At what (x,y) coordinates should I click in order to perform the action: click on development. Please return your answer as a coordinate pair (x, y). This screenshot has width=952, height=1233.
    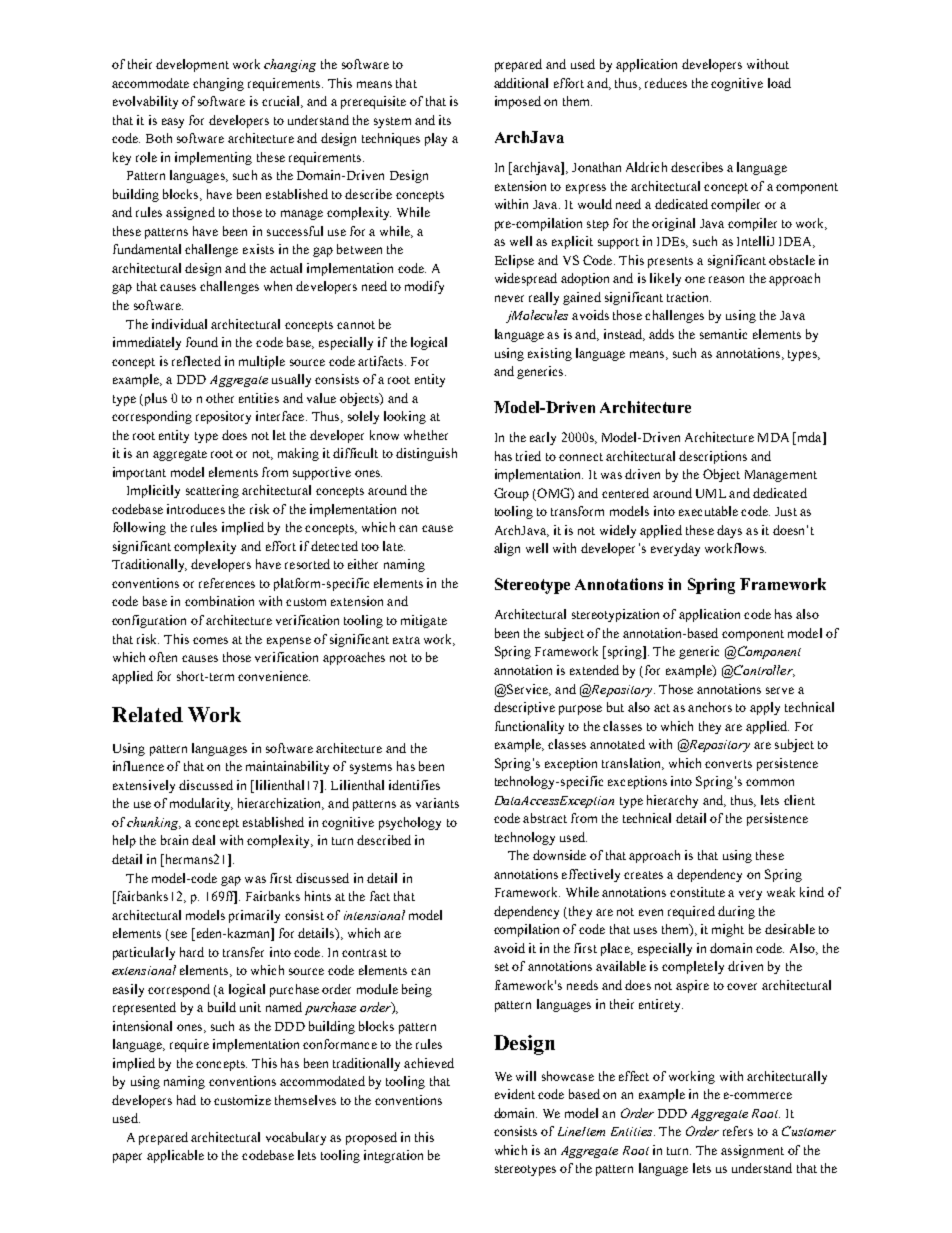
    Looking at the image, I should click on (192, 65).
